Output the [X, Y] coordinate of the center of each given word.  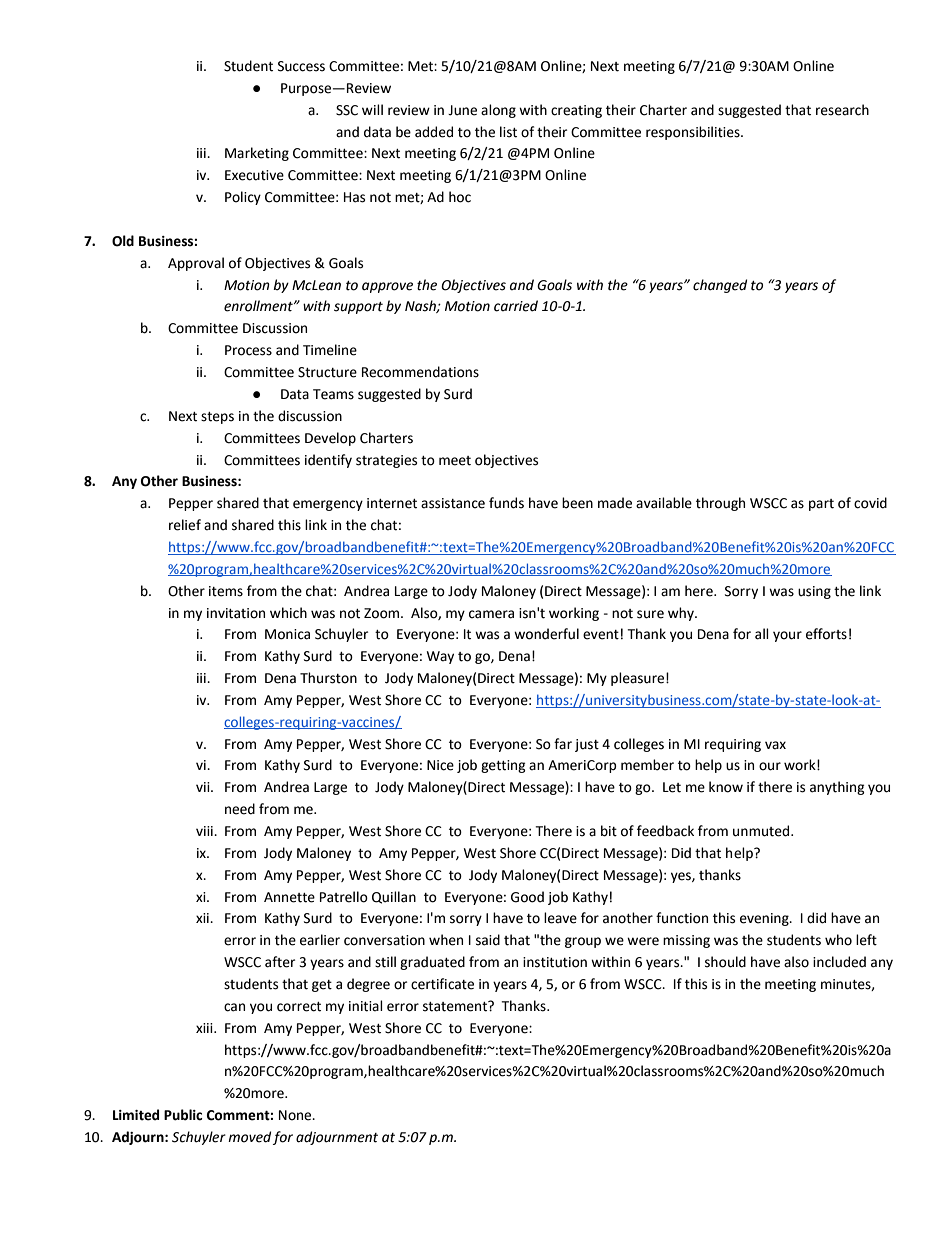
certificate [442, 984]
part [821, 505]
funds [506, 503]
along [498, 111]
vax [775, 745]
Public [183, 1115]
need [240, 809]
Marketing [257, 154]
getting [503, 766]
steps [217, 418]
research [842, 110]
